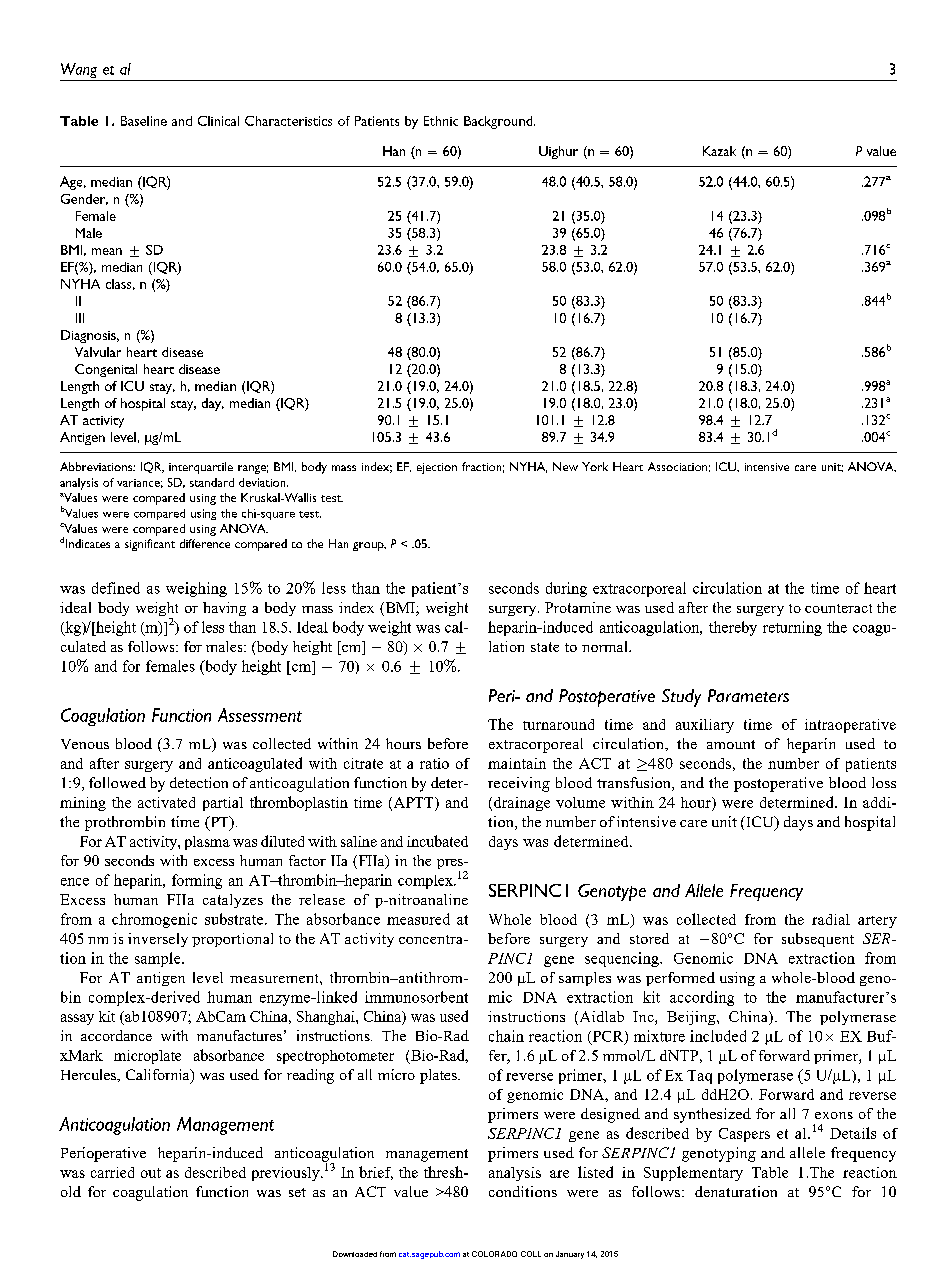 This document has width=952, height=1275. What do you see at coordinates (151, 1173) in the document?
I see `out` at bounding box center [151, 1173].
